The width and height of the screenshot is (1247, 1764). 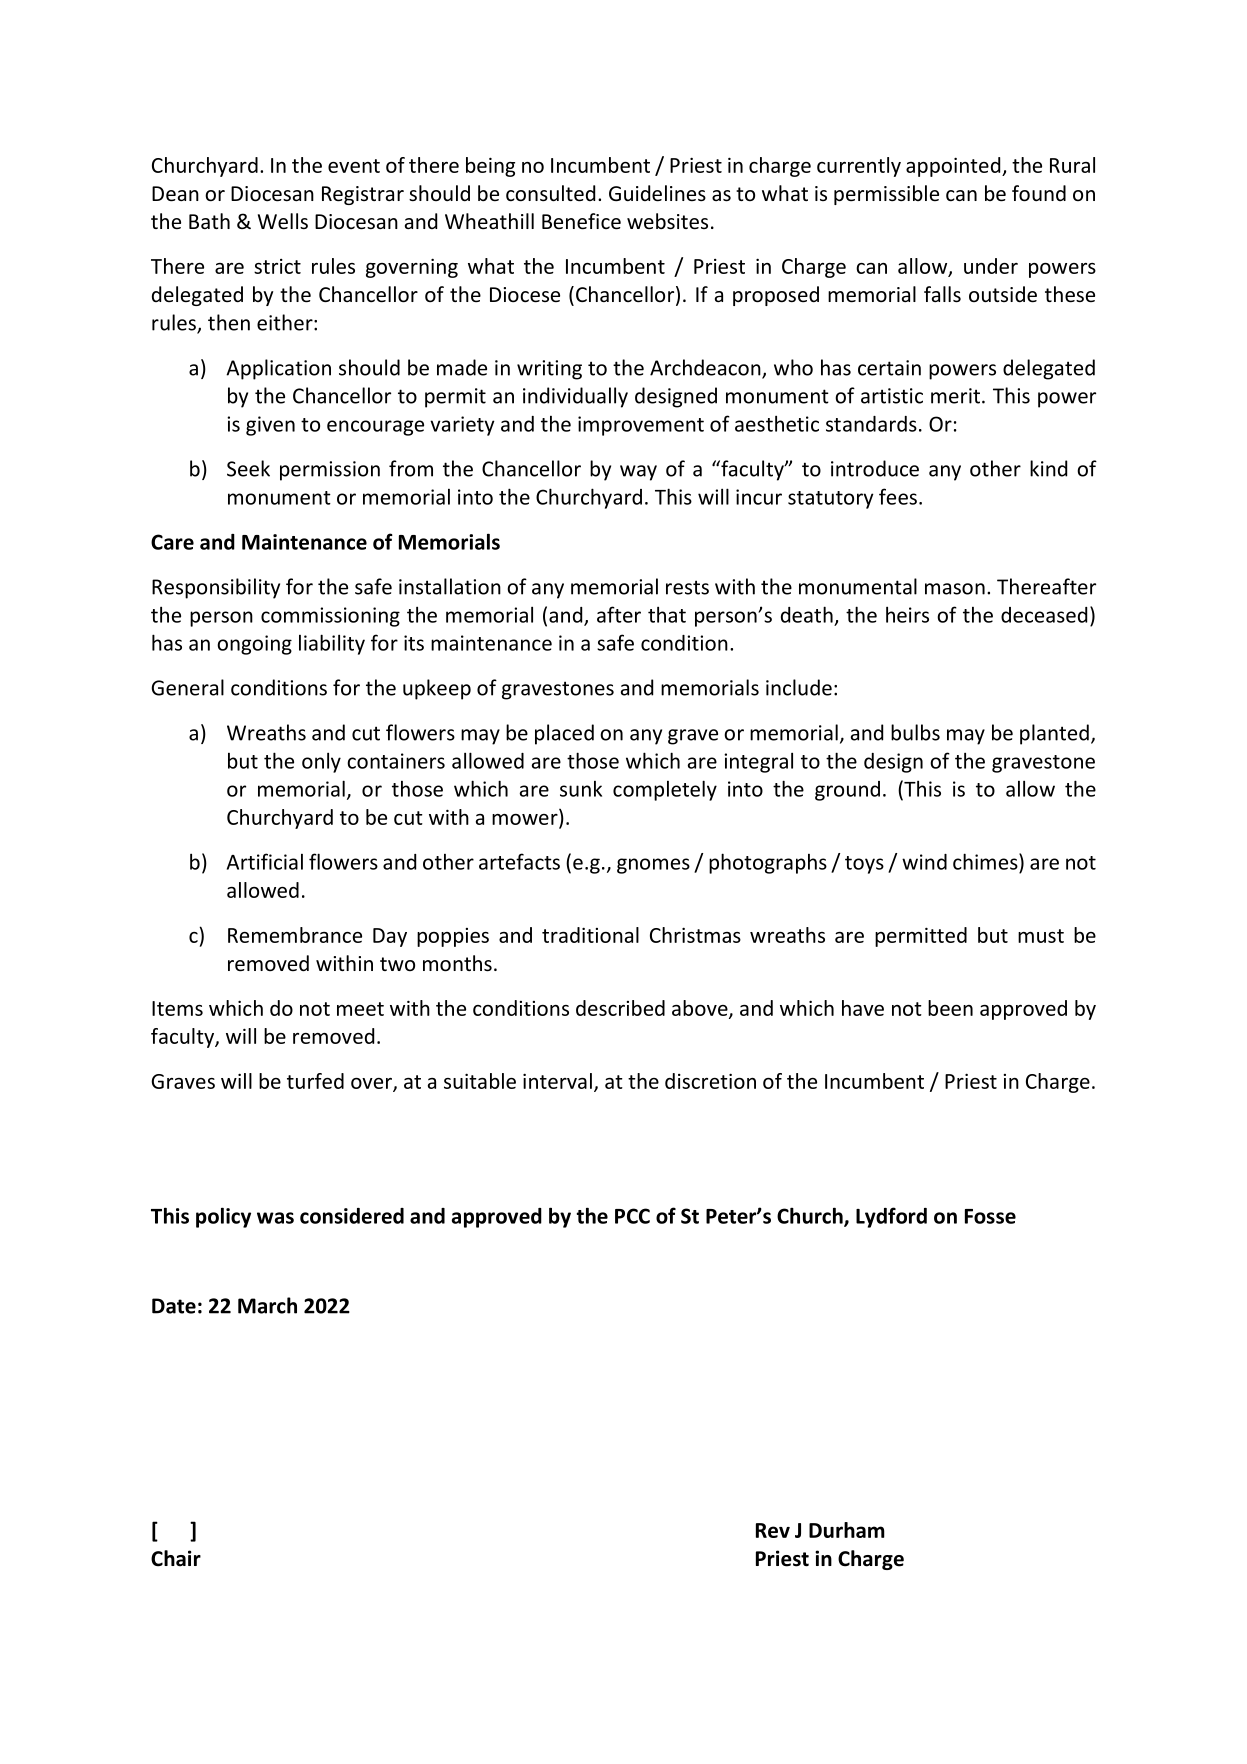 What do you see at coordinates (283, 221) in the screenshot?
I see `Wells` at bounding box center [283, 221].
